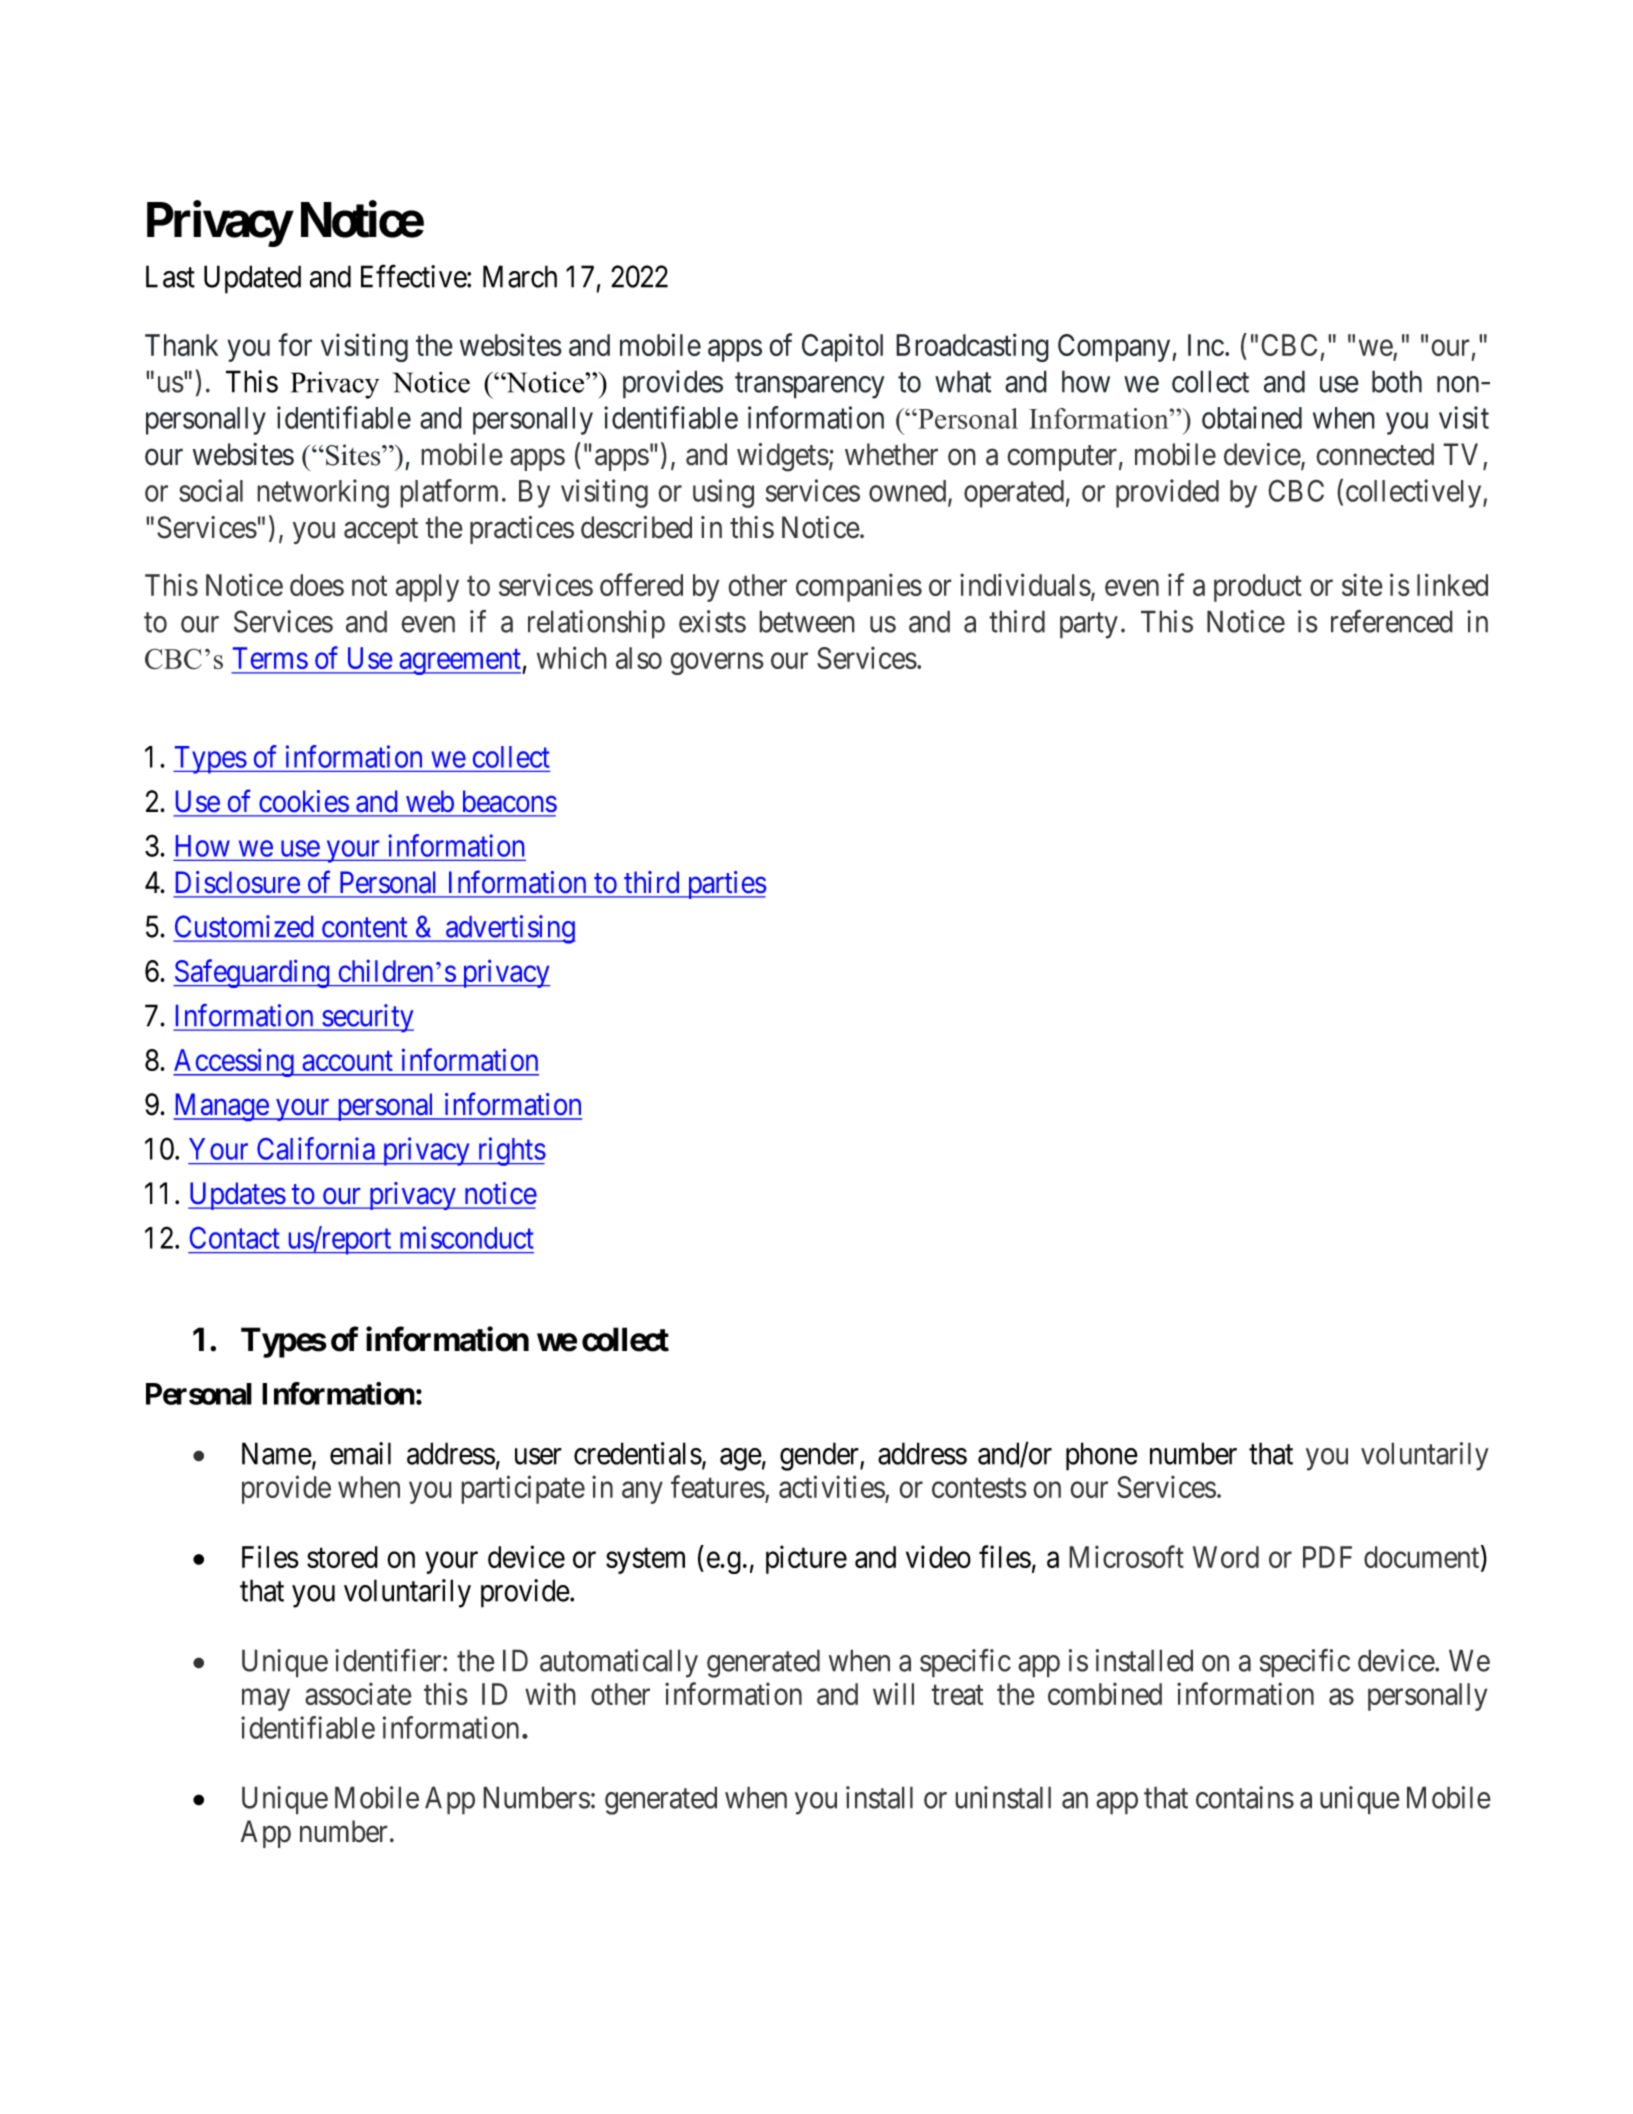  I want to click on associate, so click(358, 1693).
